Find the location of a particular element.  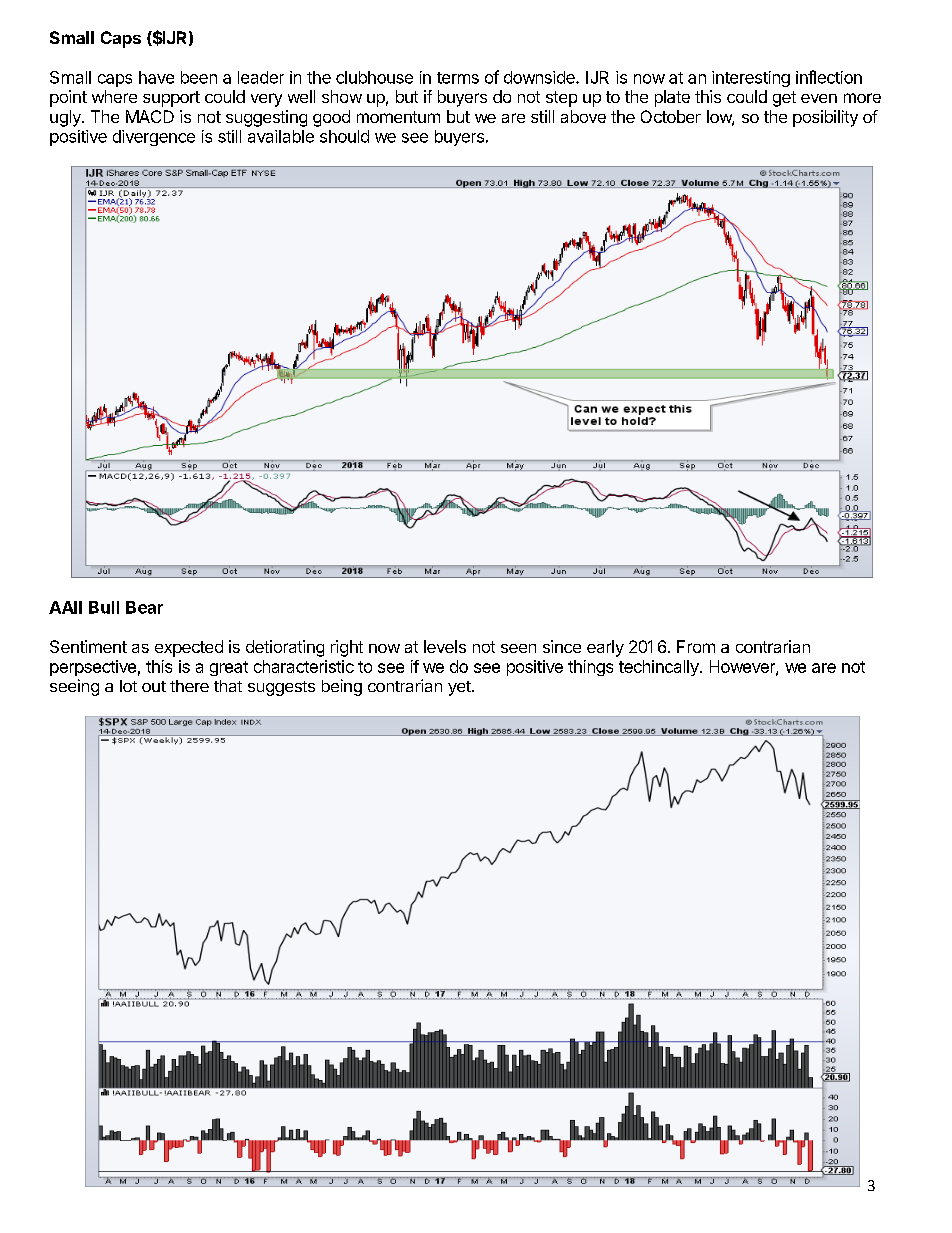

out is located at coordinates (154, 686).
